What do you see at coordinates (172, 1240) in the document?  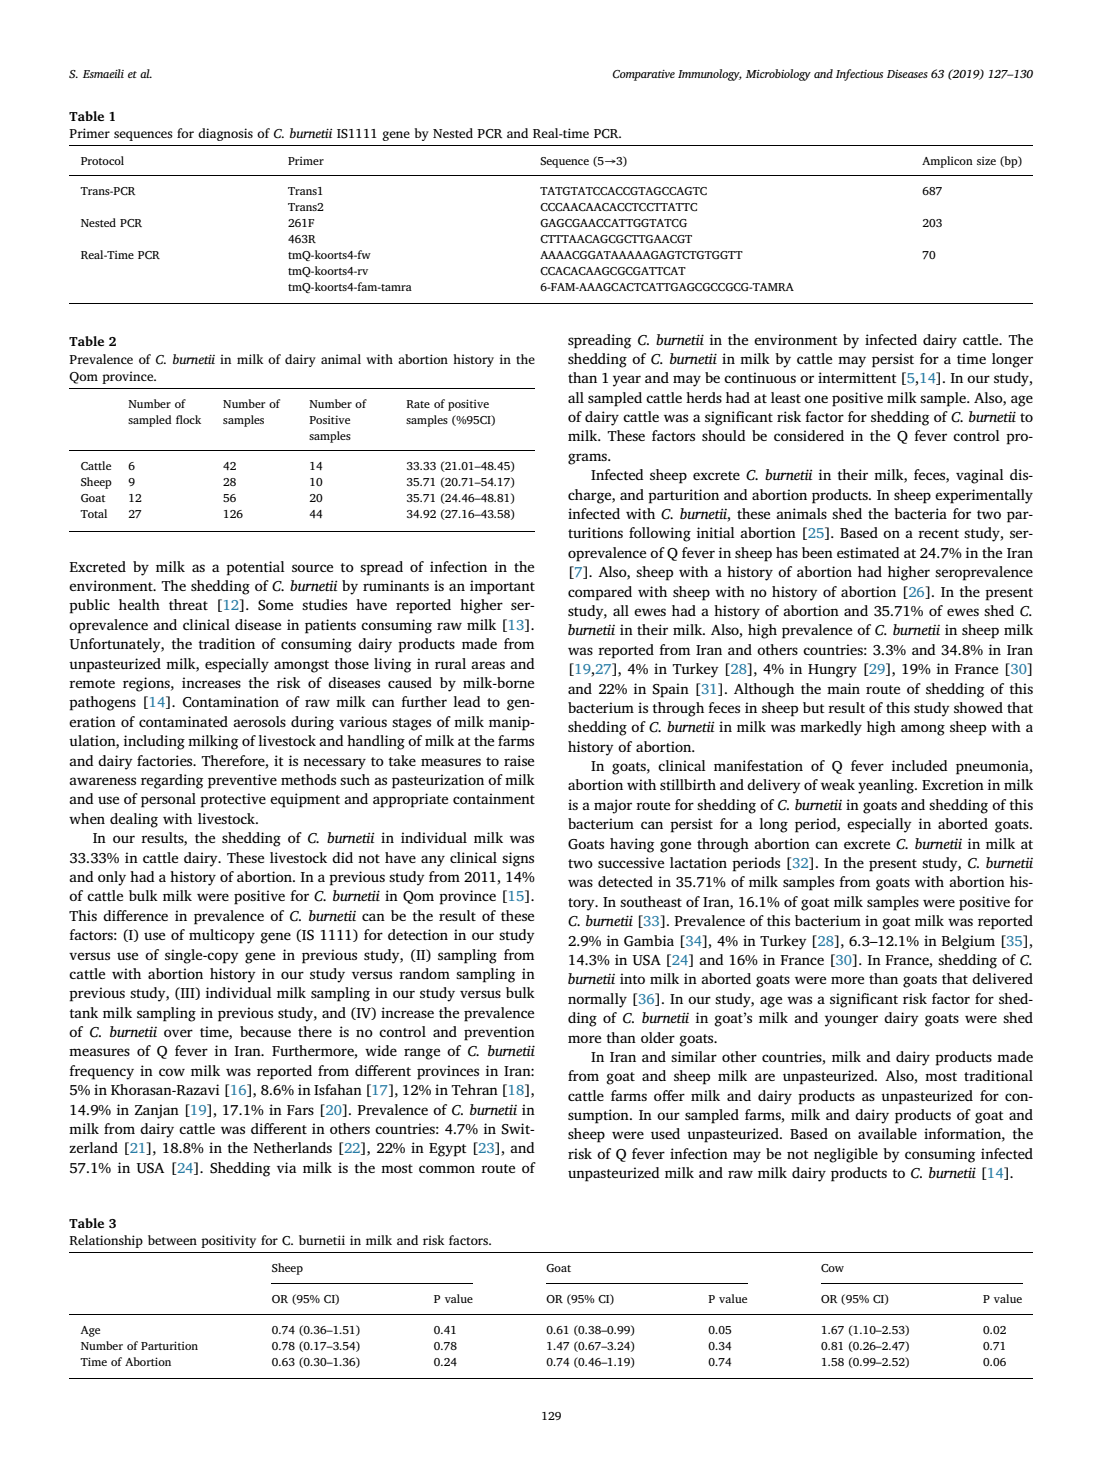 I see `between` at bounding box center [172, 1240].
